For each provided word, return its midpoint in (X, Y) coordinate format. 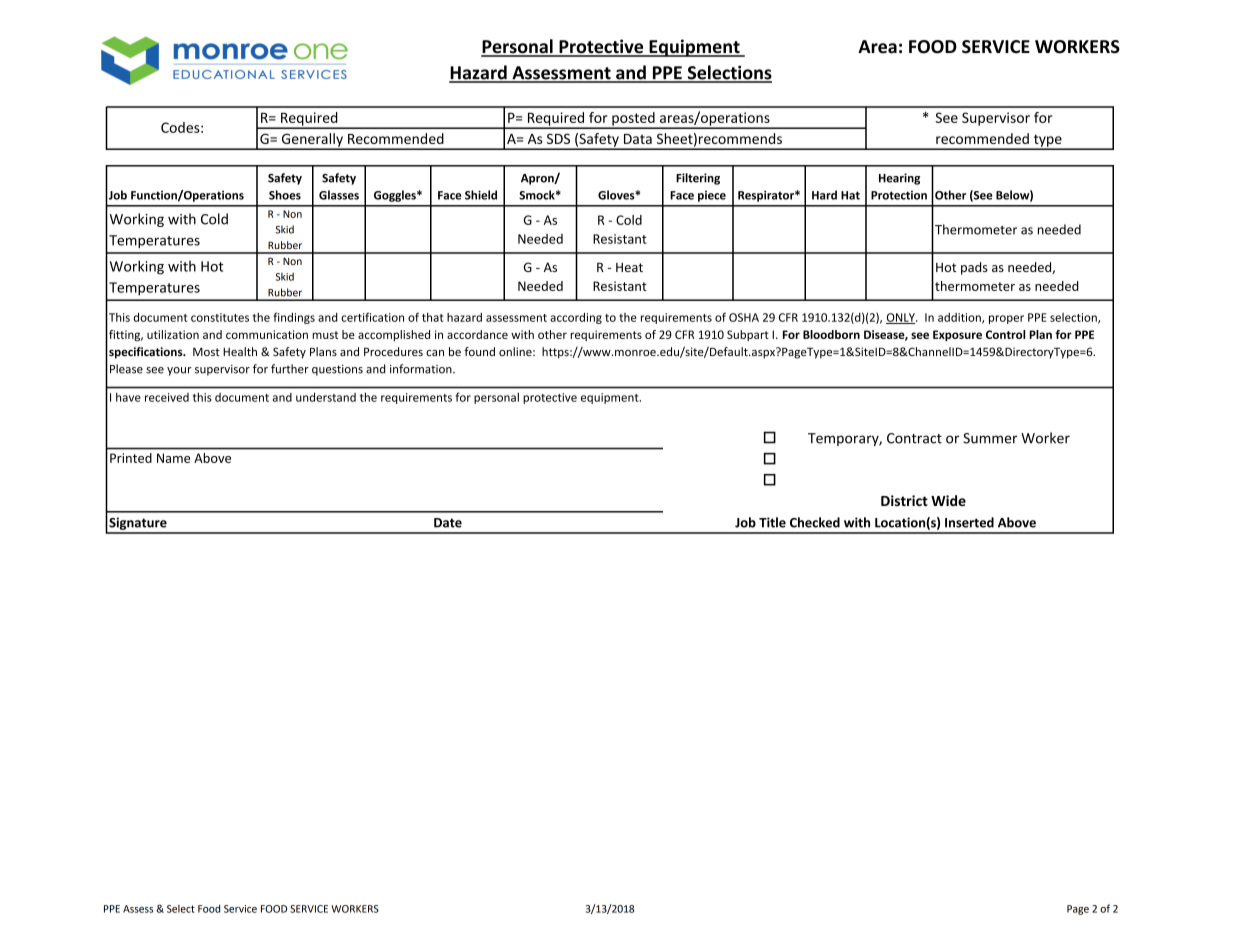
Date (448, 523)
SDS (558, 138)
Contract (914, 438)
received (167, 397)
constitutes (220, 317)
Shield (481, 195)
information (422, 369)
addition (960, 318)
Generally (312, 141)
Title (772, 522)
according (576, 318)
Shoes (285, 195)
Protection (899, 195)
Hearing (899, 179)
